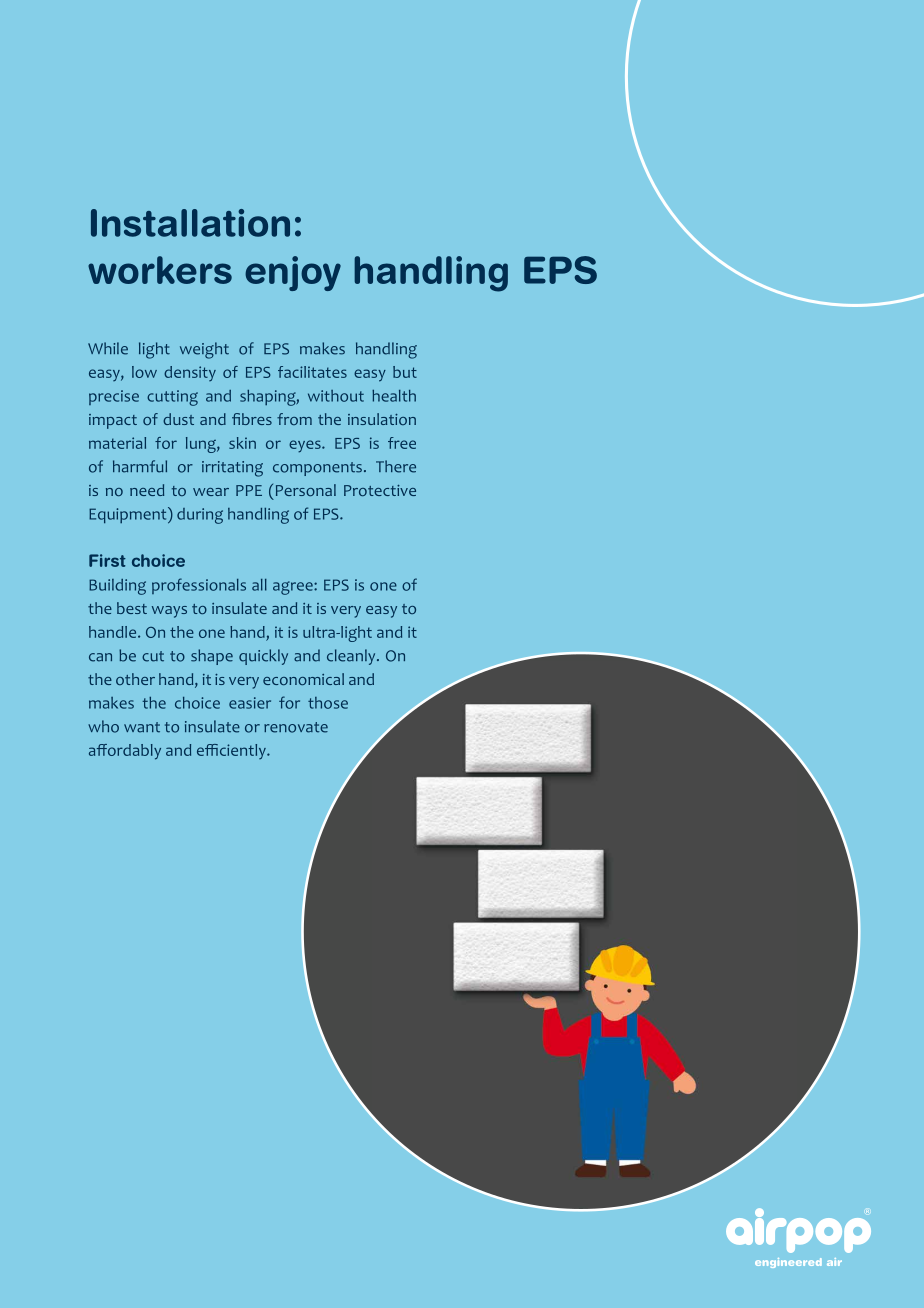 The height and width of the screenshot is (1308, 924). What do you see at coordinates (160, 270) in the screenshot?
I see `workers` at bounding box center [160, 270].
